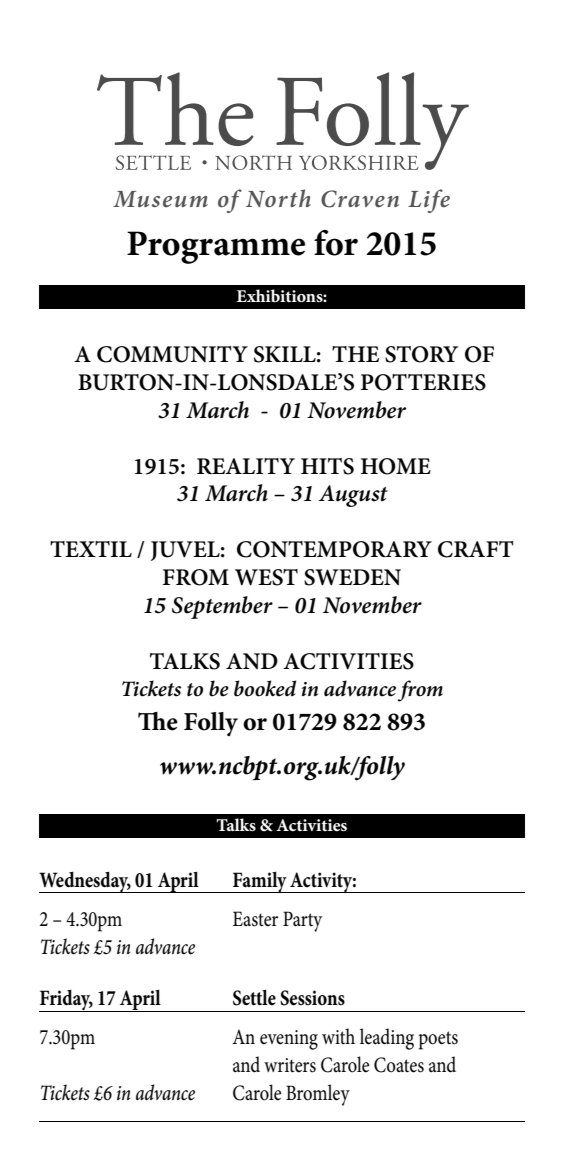  Describe the element at coordinates (352, 577) in the screenshot. I see `SWEDEN` at that location.
